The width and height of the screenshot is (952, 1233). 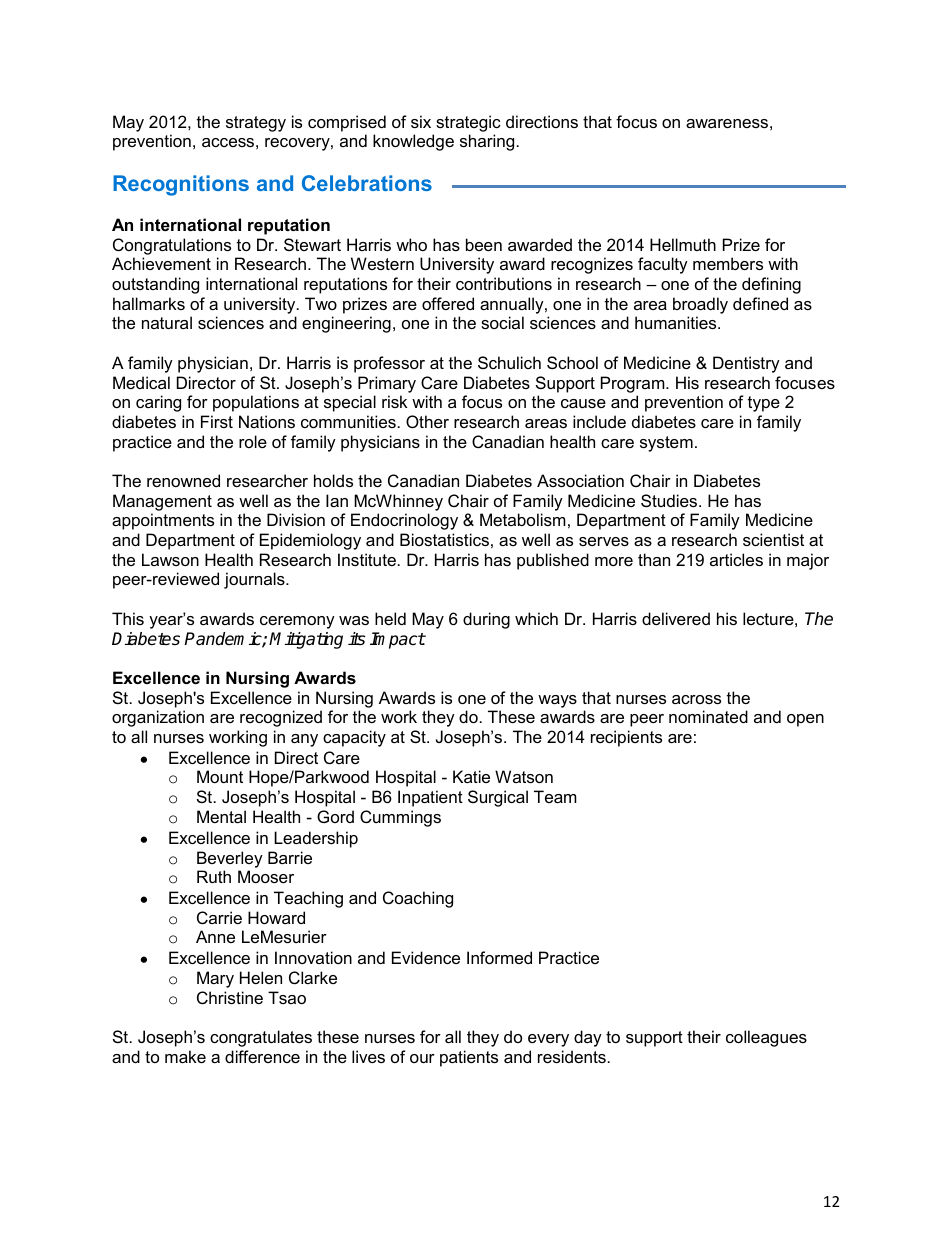 What do you see at coordinates (683, 244) in the screenshot?
I see `Hellmuth` at bounding box center [683, 244].
